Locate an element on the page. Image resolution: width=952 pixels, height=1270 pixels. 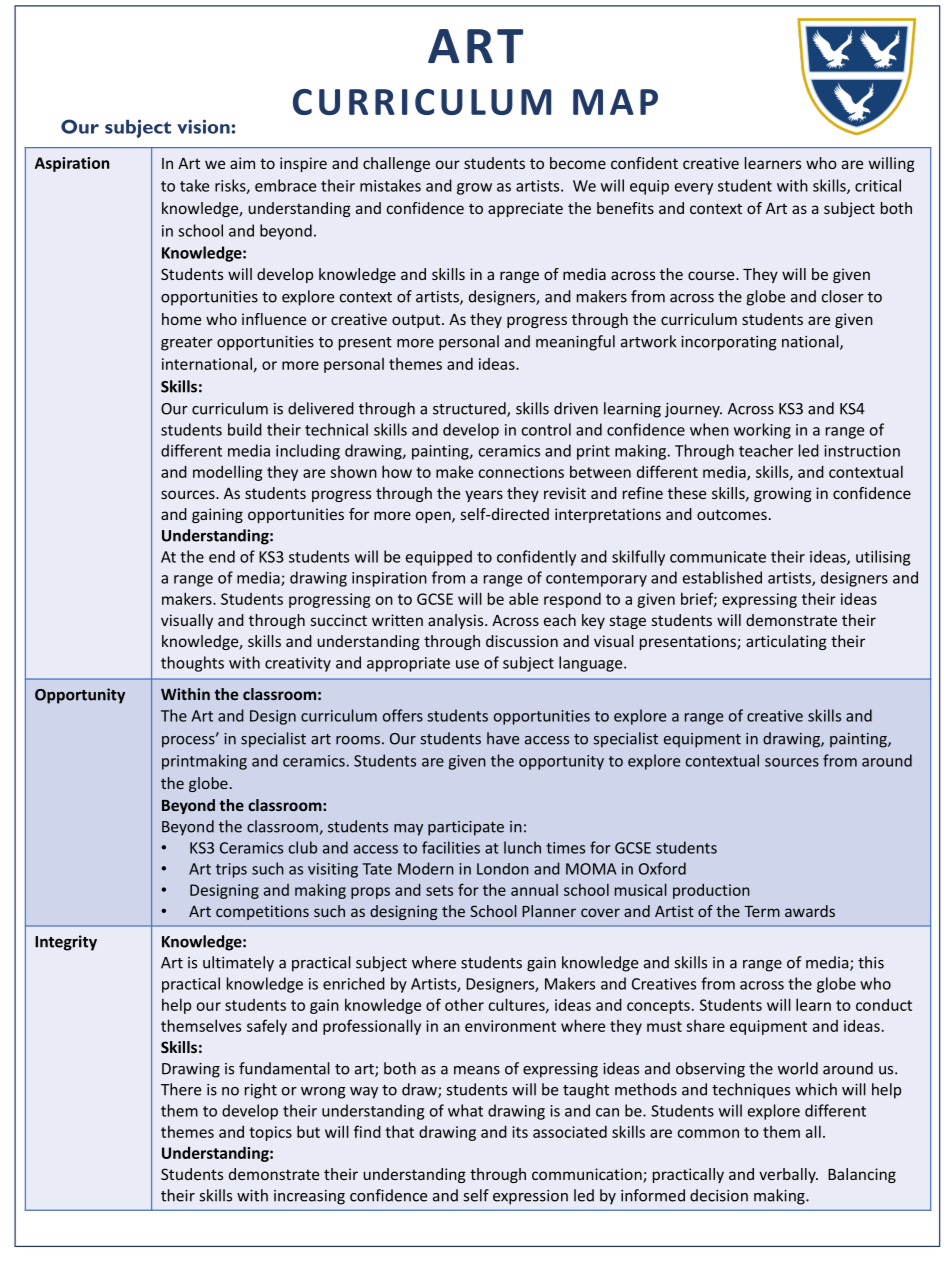
challenge is located at coordinates (396, 164).
